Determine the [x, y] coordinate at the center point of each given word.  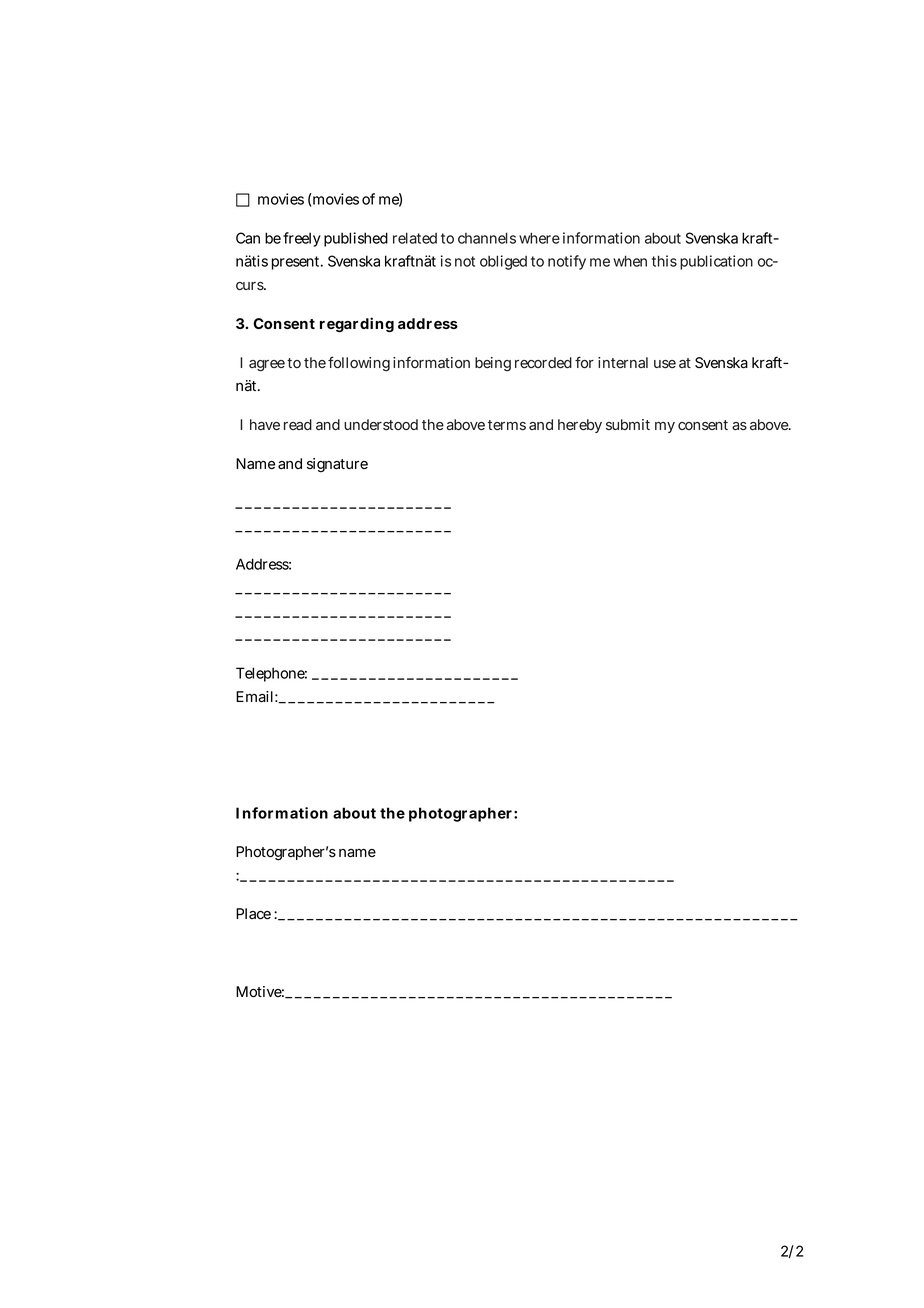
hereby [580, 426]
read [298, 424]
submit [628, 424]
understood [381, 424]
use [665, 364]
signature [337, 465]
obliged [503, 262]
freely [302, 239]
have [265, 424]
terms [507, 425]
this [664, 261]
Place [253, 914]
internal [623, 362]
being [493, 364]
